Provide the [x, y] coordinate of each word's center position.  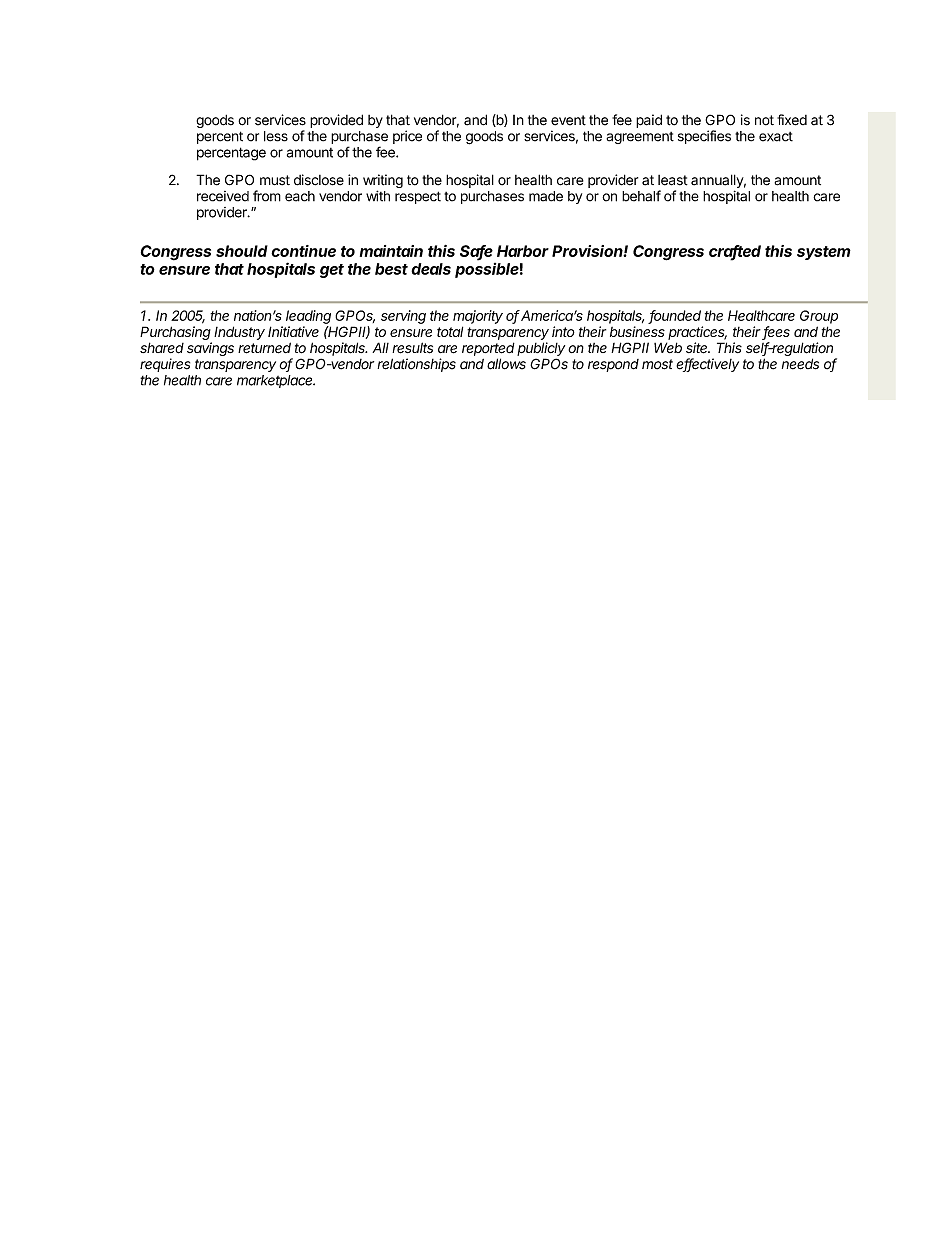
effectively [707, 365]
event [568, 120]
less [276, 136]
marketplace [276, 381]
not [764, 120]
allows [506, 364]
